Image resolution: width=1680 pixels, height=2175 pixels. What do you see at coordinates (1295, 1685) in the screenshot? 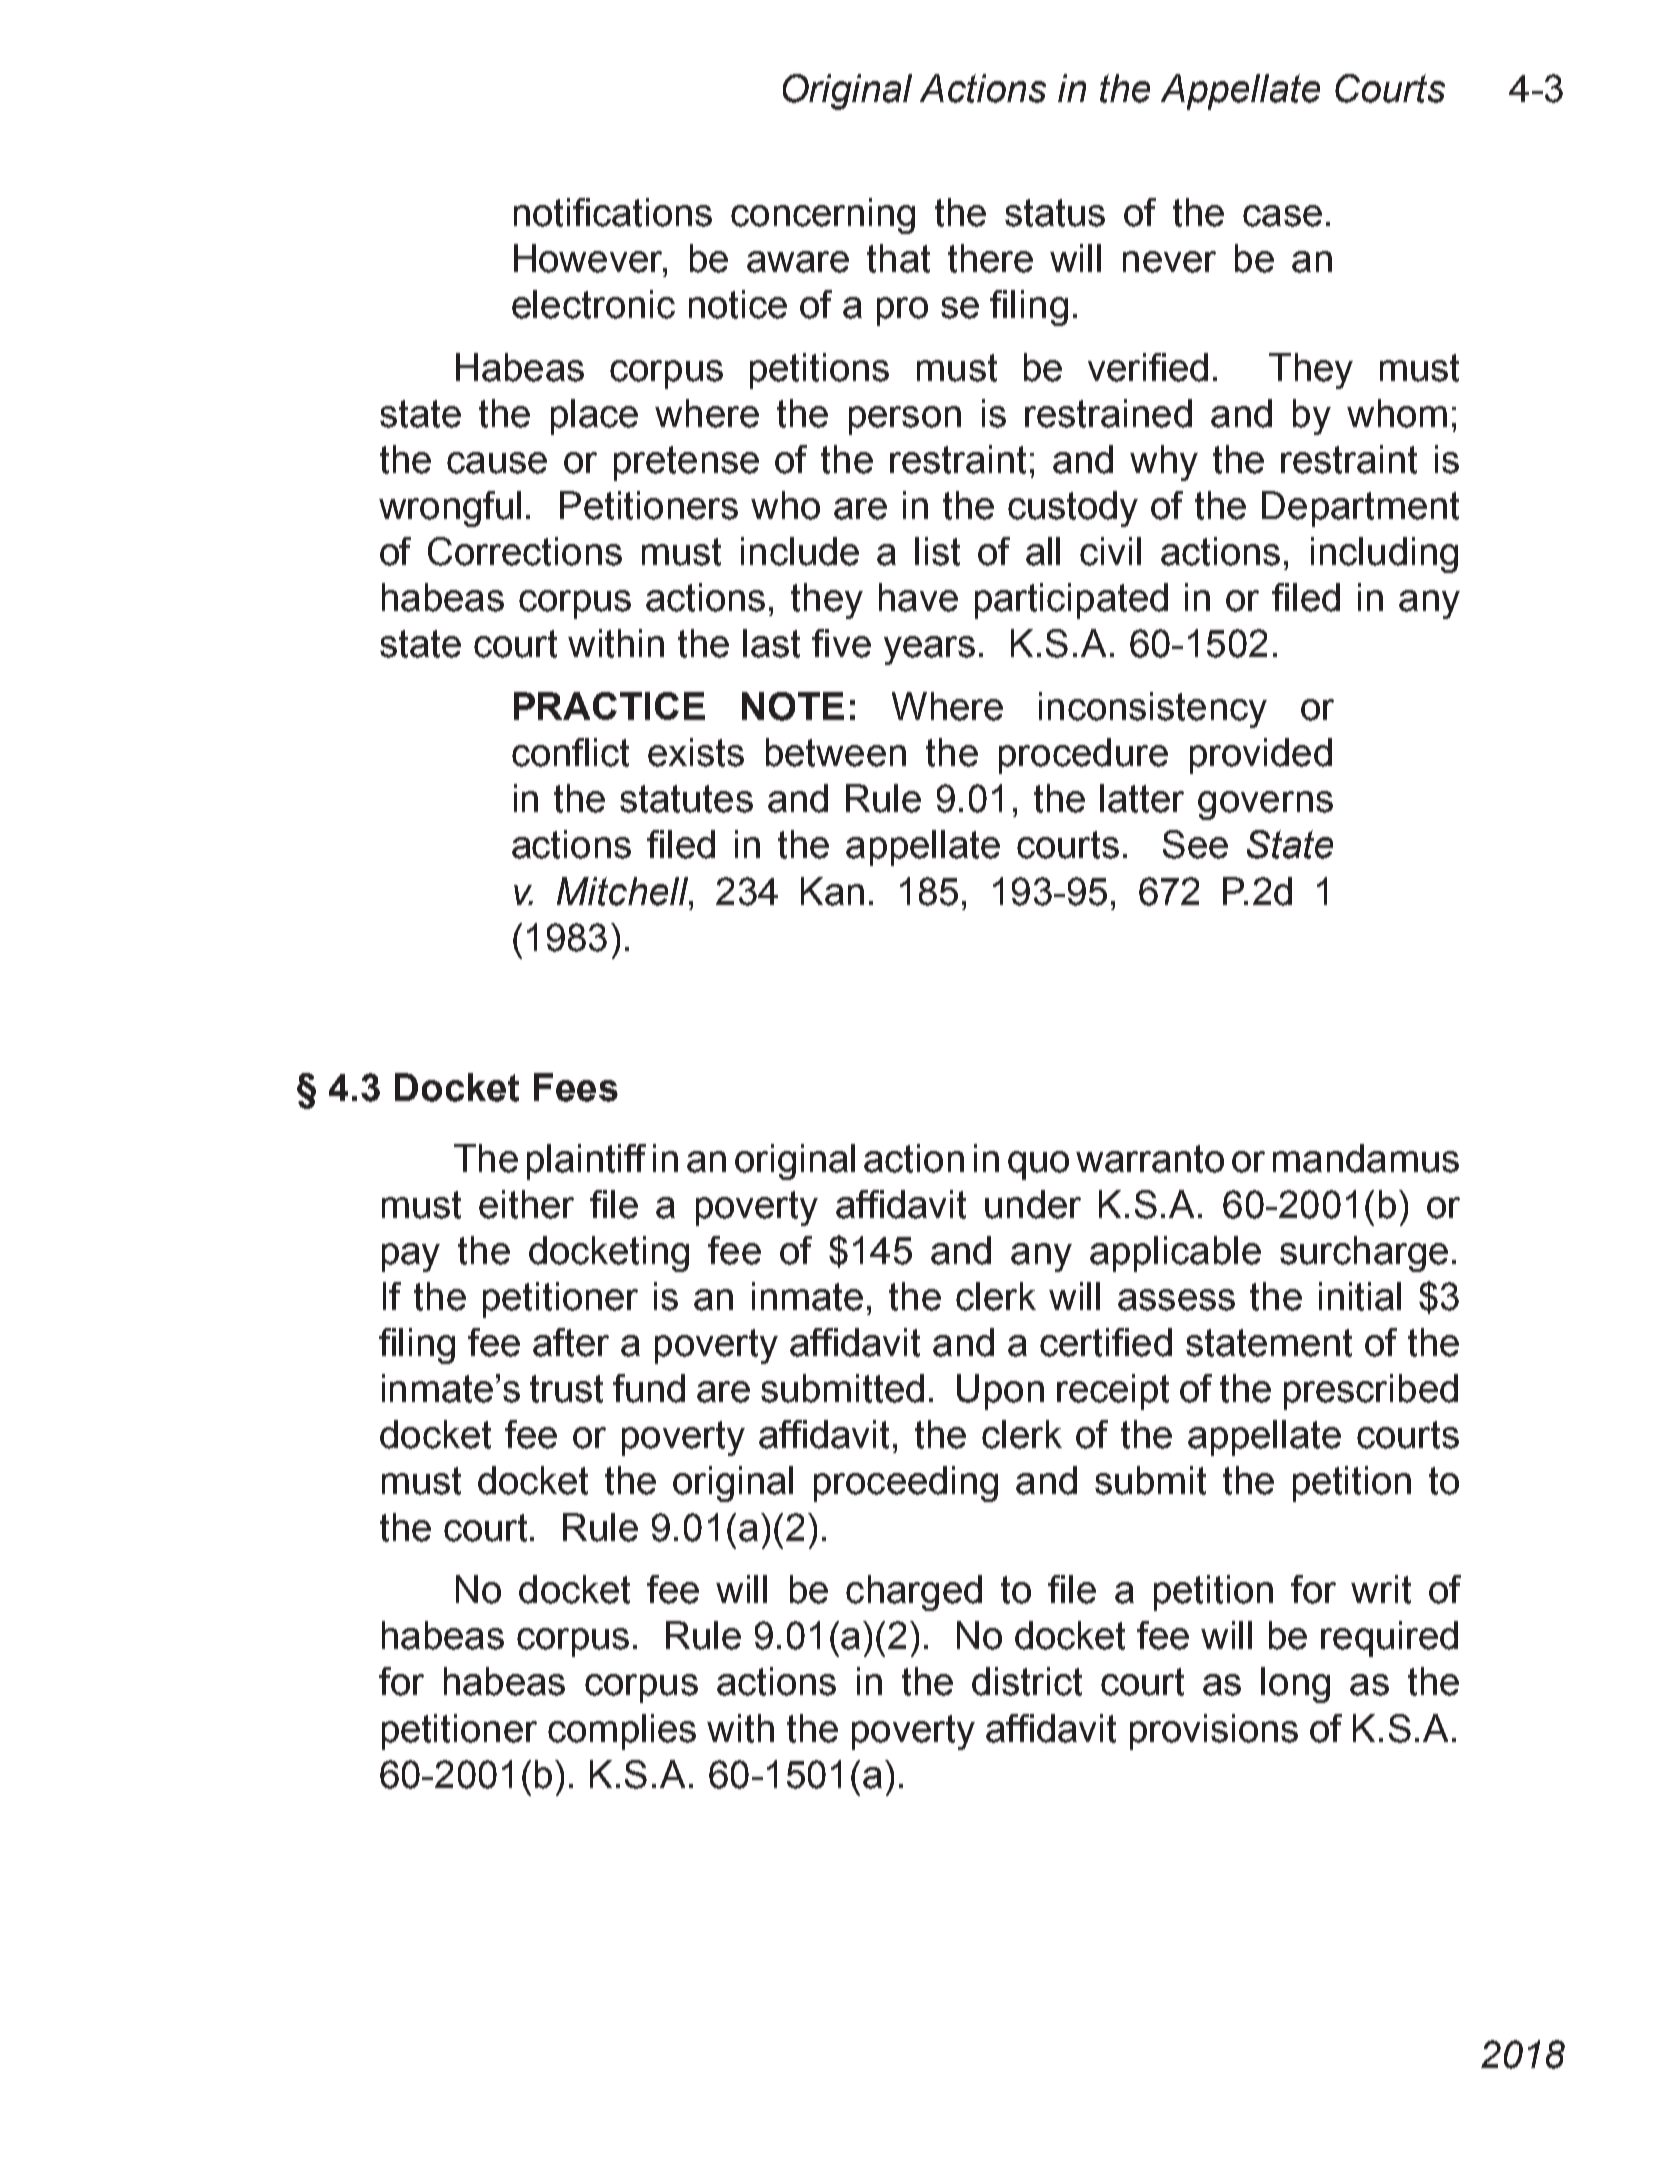
I see `long` at bounding box center [1295, 1685].
